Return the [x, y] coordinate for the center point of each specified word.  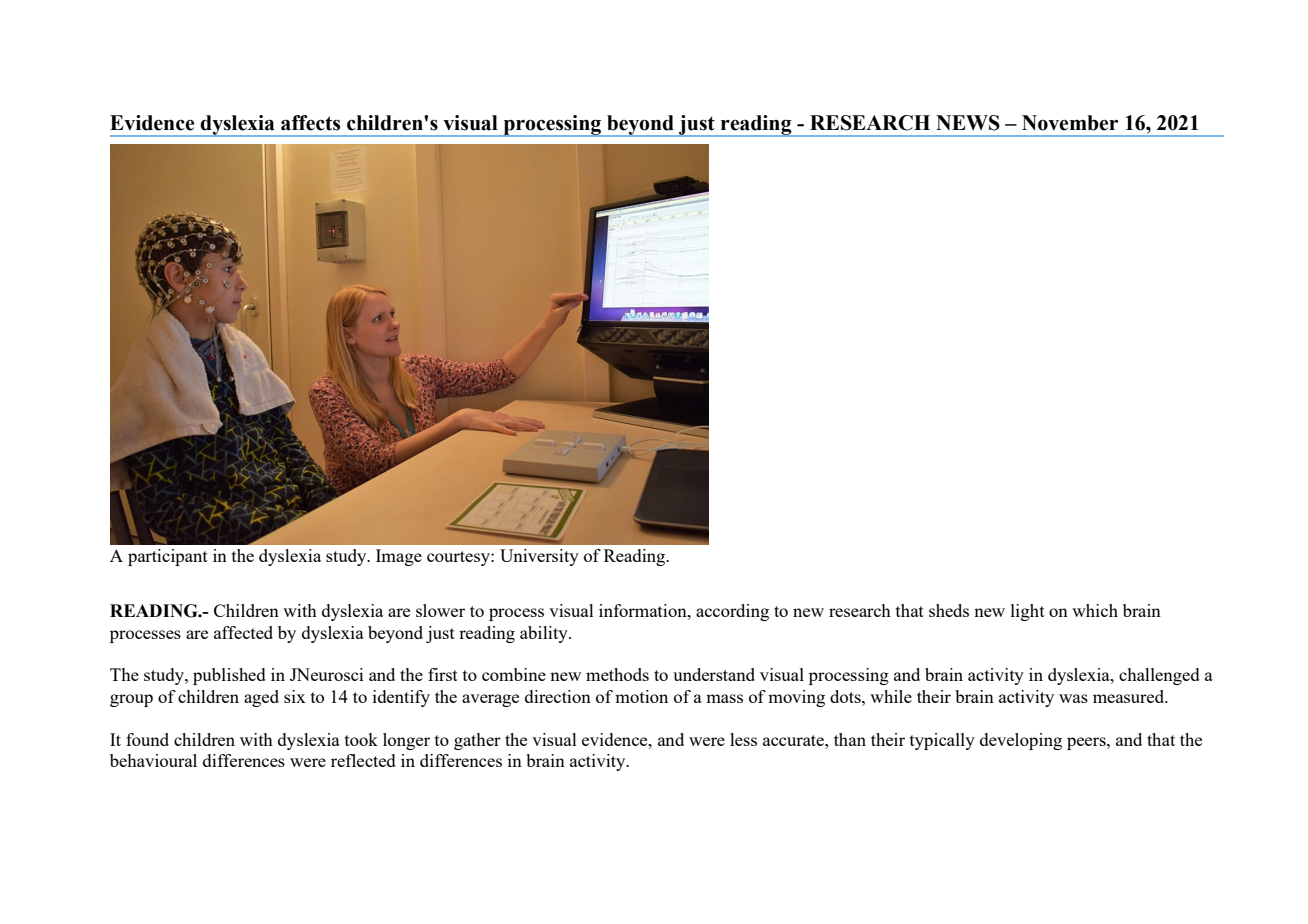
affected [243, 632]
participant [168, 557]
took [361, 739]
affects [310, 123]
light [1028, 612]
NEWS [968, 123]
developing [1021, 741]
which [1095, 610]
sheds [949, 610]
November [1070, 123]
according [732, 612]
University [539, 557]
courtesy [459, 558]
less [743, 739]
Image [399, 557]
